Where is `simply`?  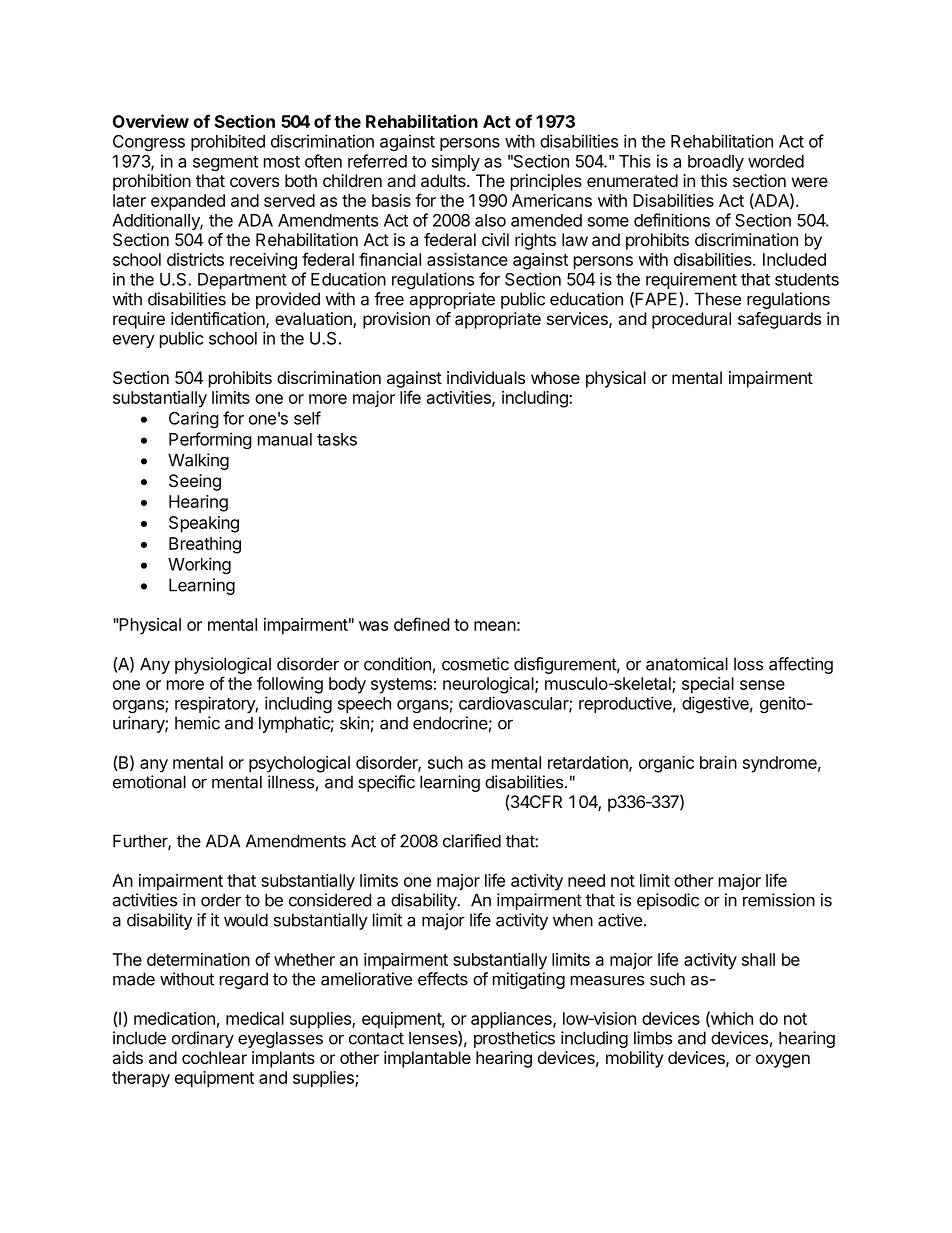 simply is located at coordinates (456, 162).
